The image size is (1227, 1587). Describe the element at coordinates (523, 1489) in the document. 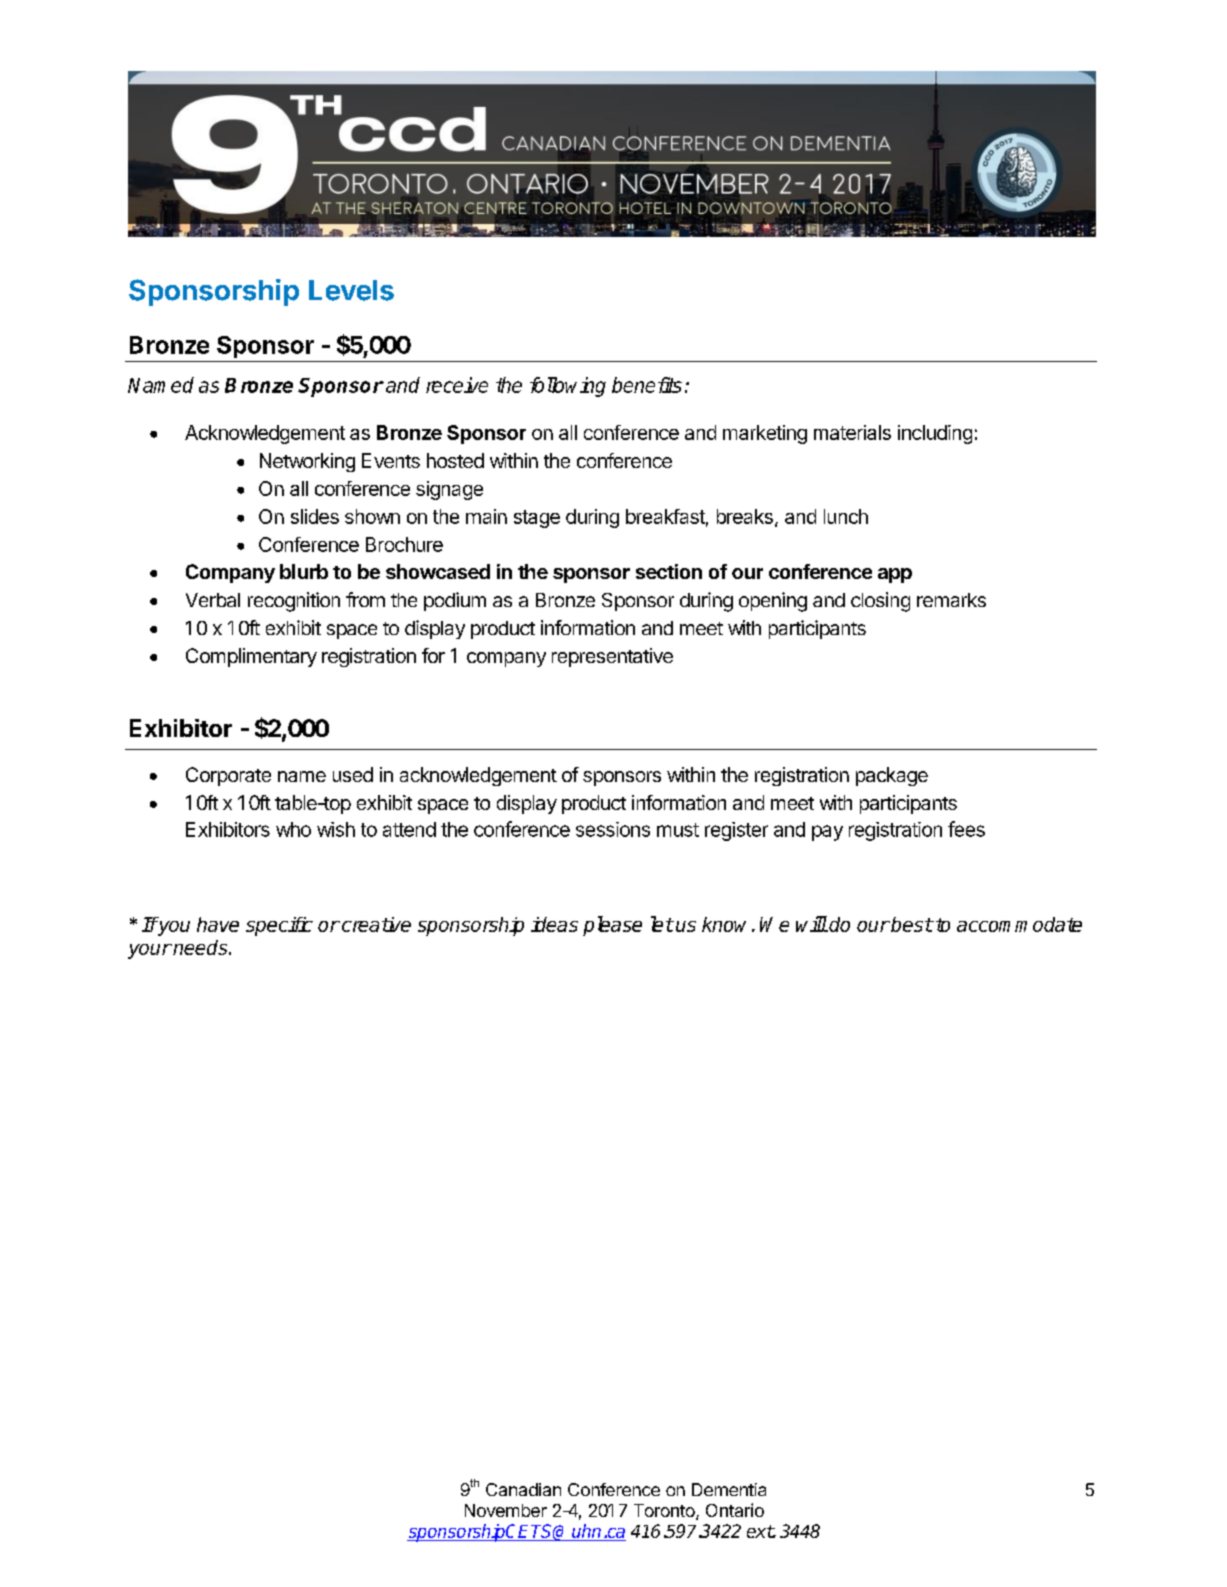

I see `Canadian` at that location.
